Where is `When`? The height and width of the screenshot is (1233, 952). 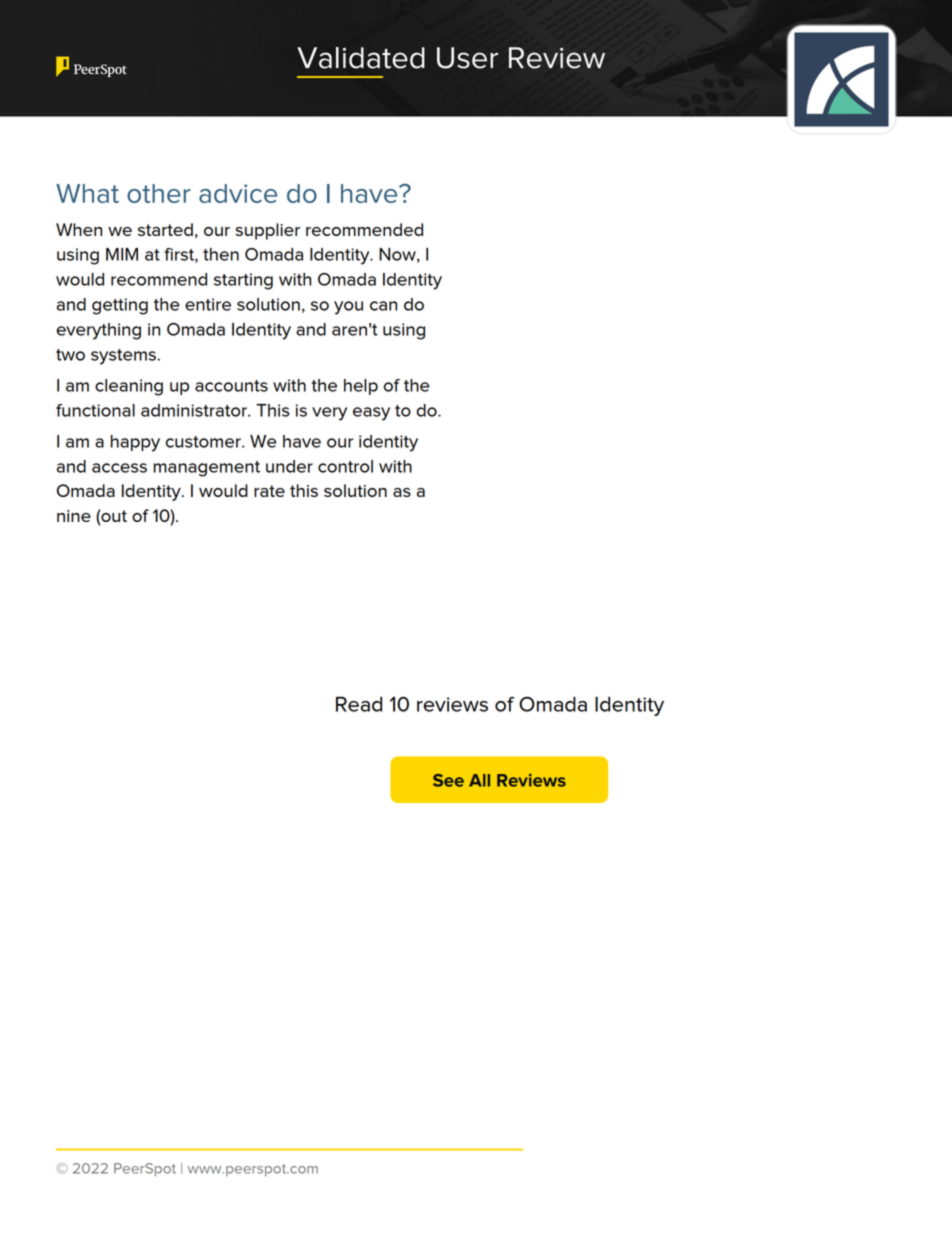
When is located at coordinates (79, 229).
